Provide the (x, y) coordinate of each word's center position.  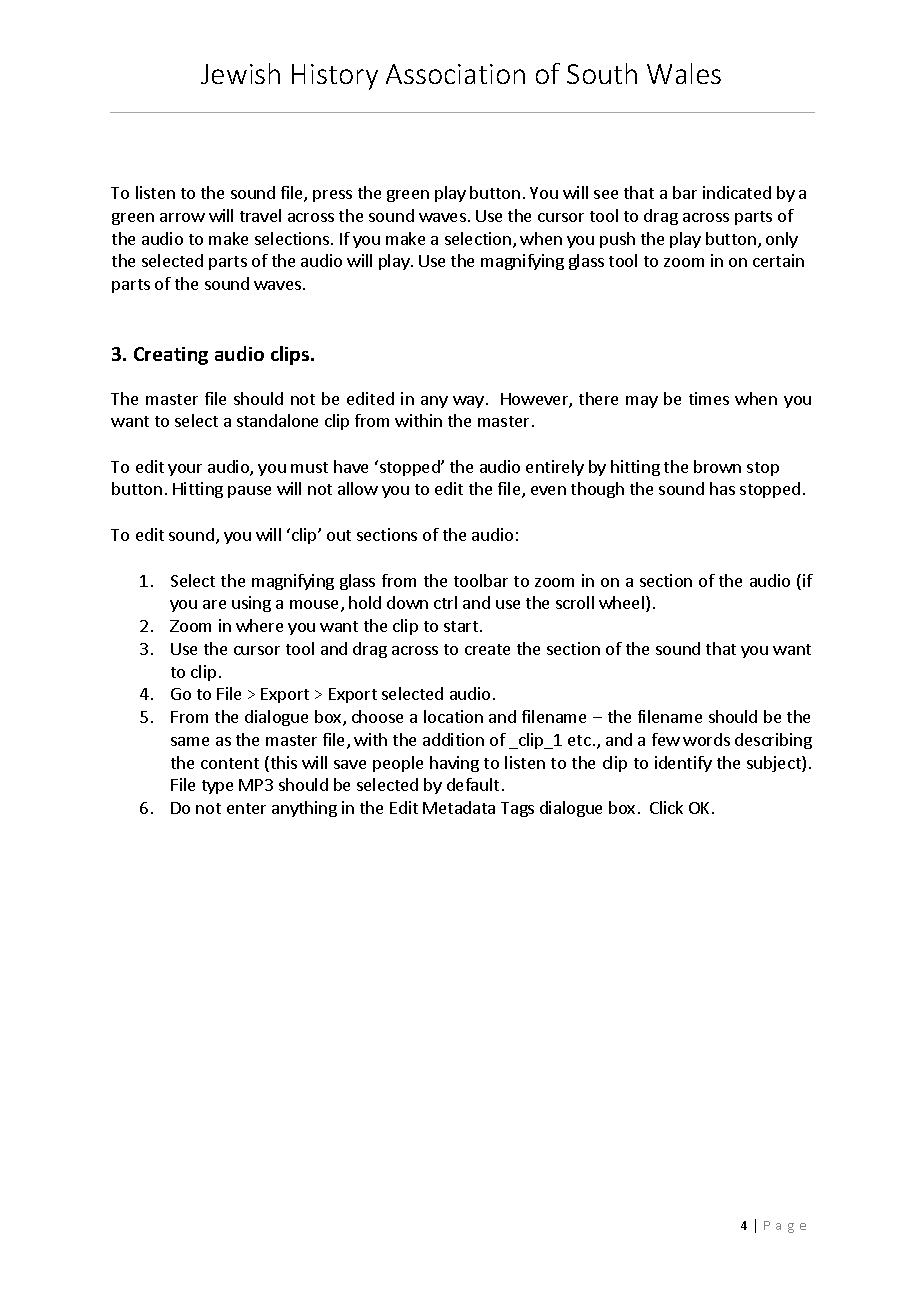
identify (683, 764)
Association (455, 74)
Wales (684, 73)
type (217, 787)
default (473, 784)
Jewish (240, 73)
